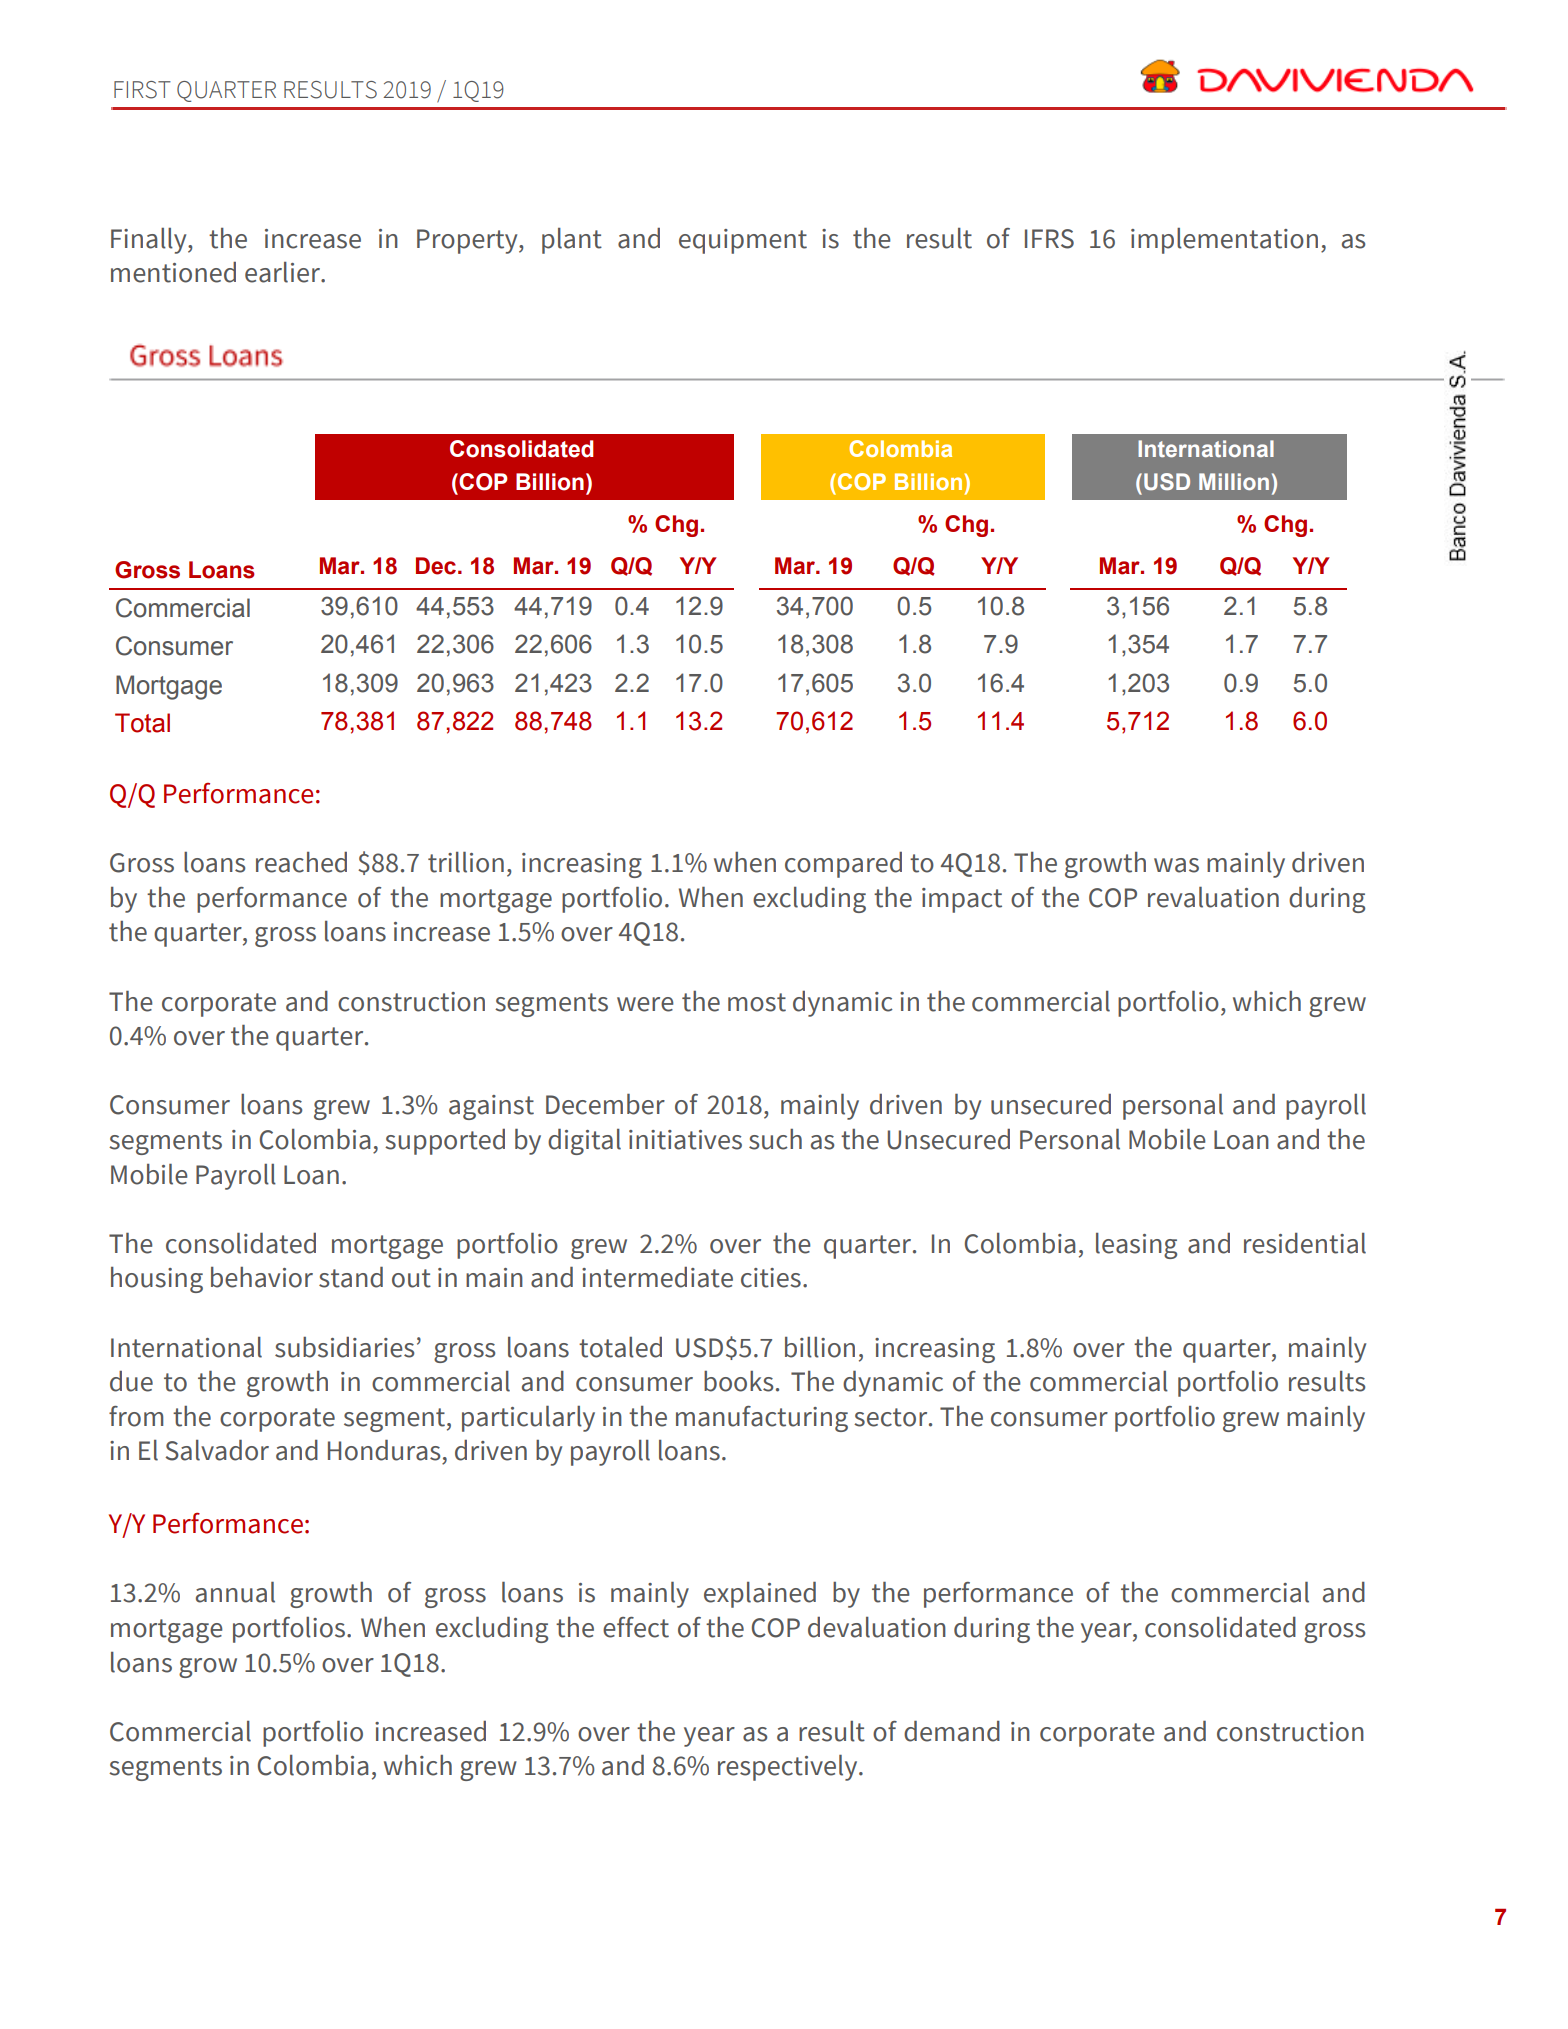 The height and width of the screenshot is (2029, 1568). I want to click on respectively, so click(789, 1768).
